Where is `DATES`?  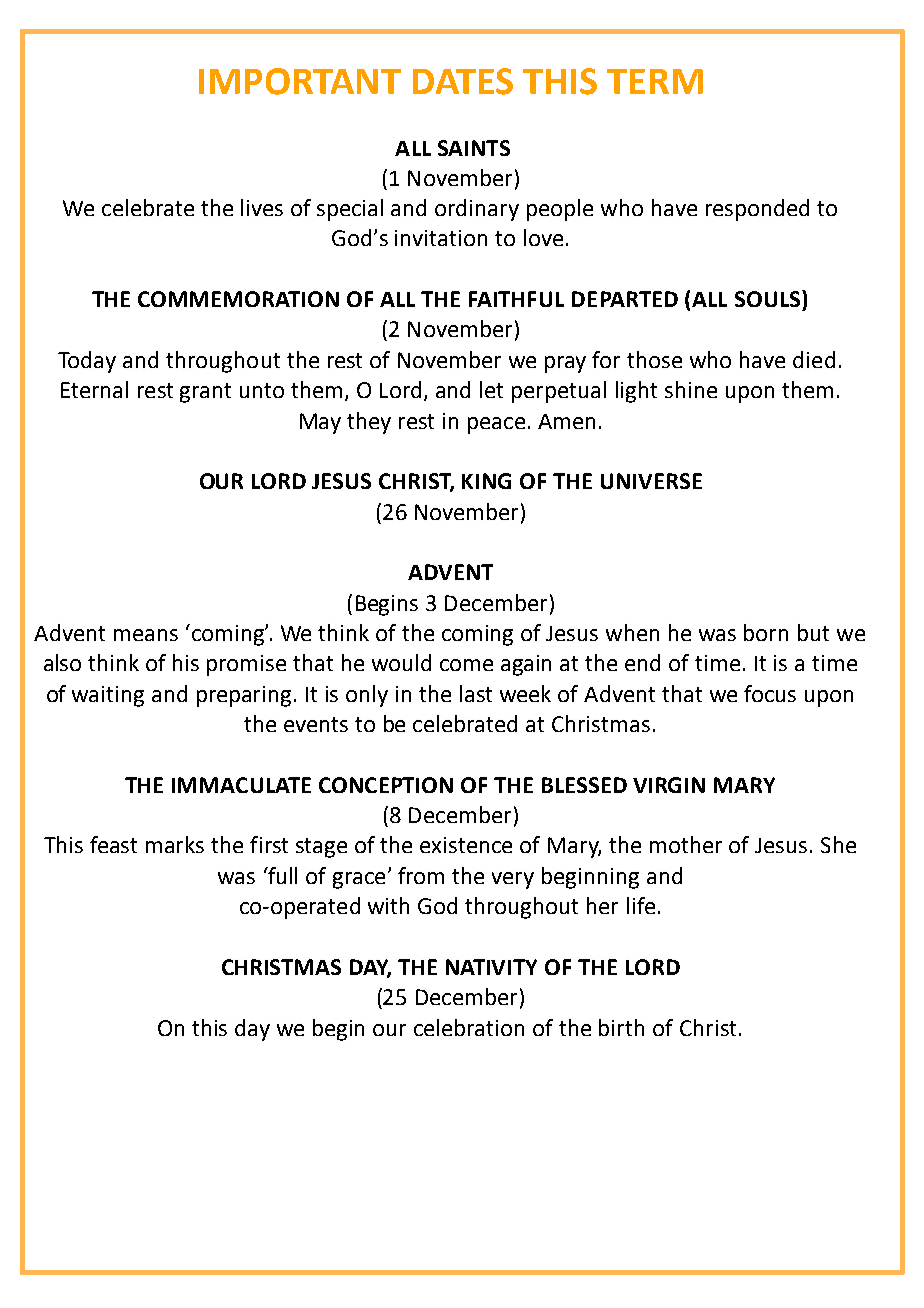 DATES is located at coordinates (463, 81).
